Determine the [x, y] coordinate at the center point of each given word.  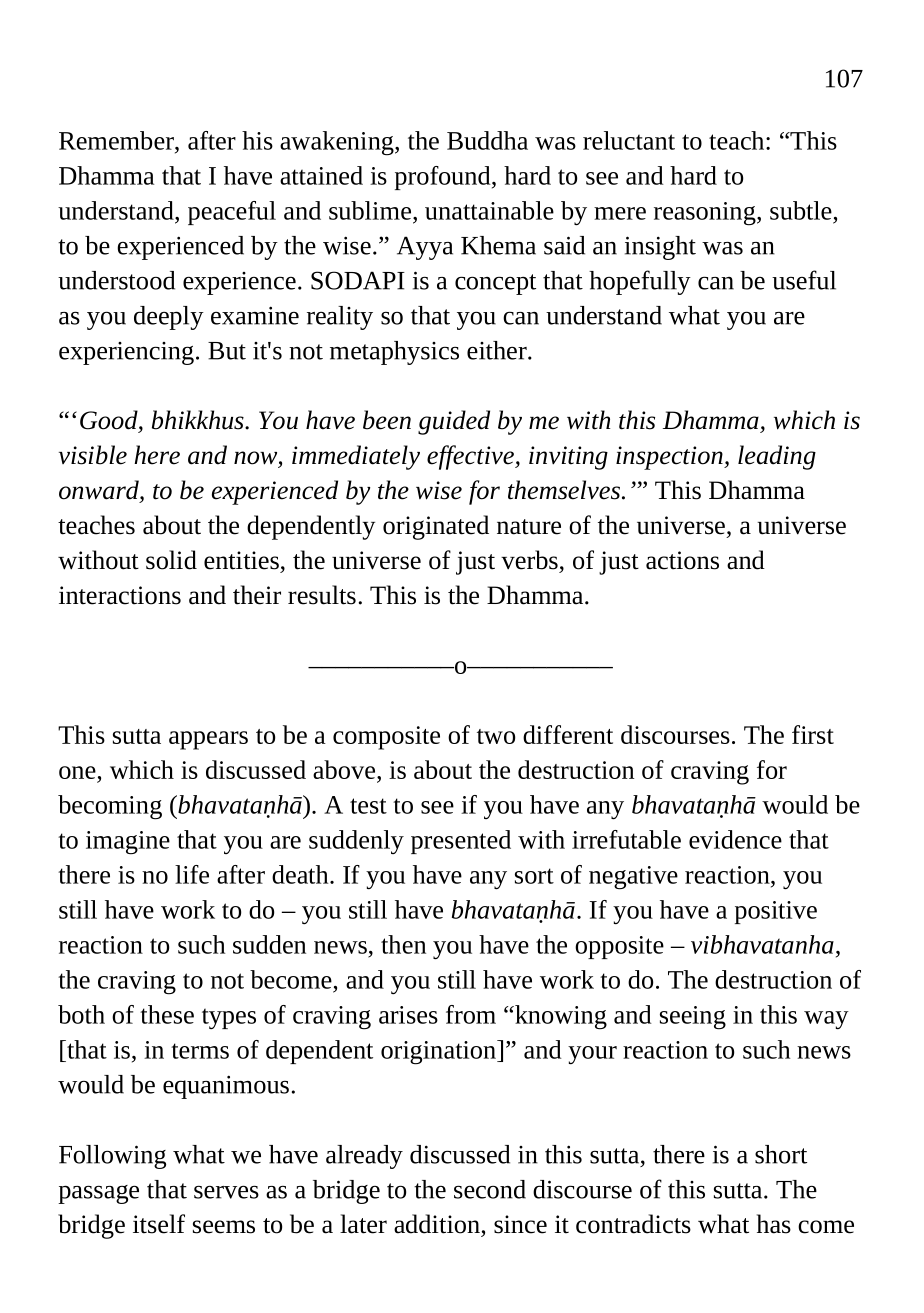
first [813, 734]
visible [93, 455]
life [192, 874]
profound [444, 178]
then [403, 944]
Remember [117, 140]
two [496, 736]
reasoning [706, 214]
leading [777, 457]
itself [159, 1224]
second [490, 1189]
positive [776, 912]
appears [208, 740]
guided [454, 422]
